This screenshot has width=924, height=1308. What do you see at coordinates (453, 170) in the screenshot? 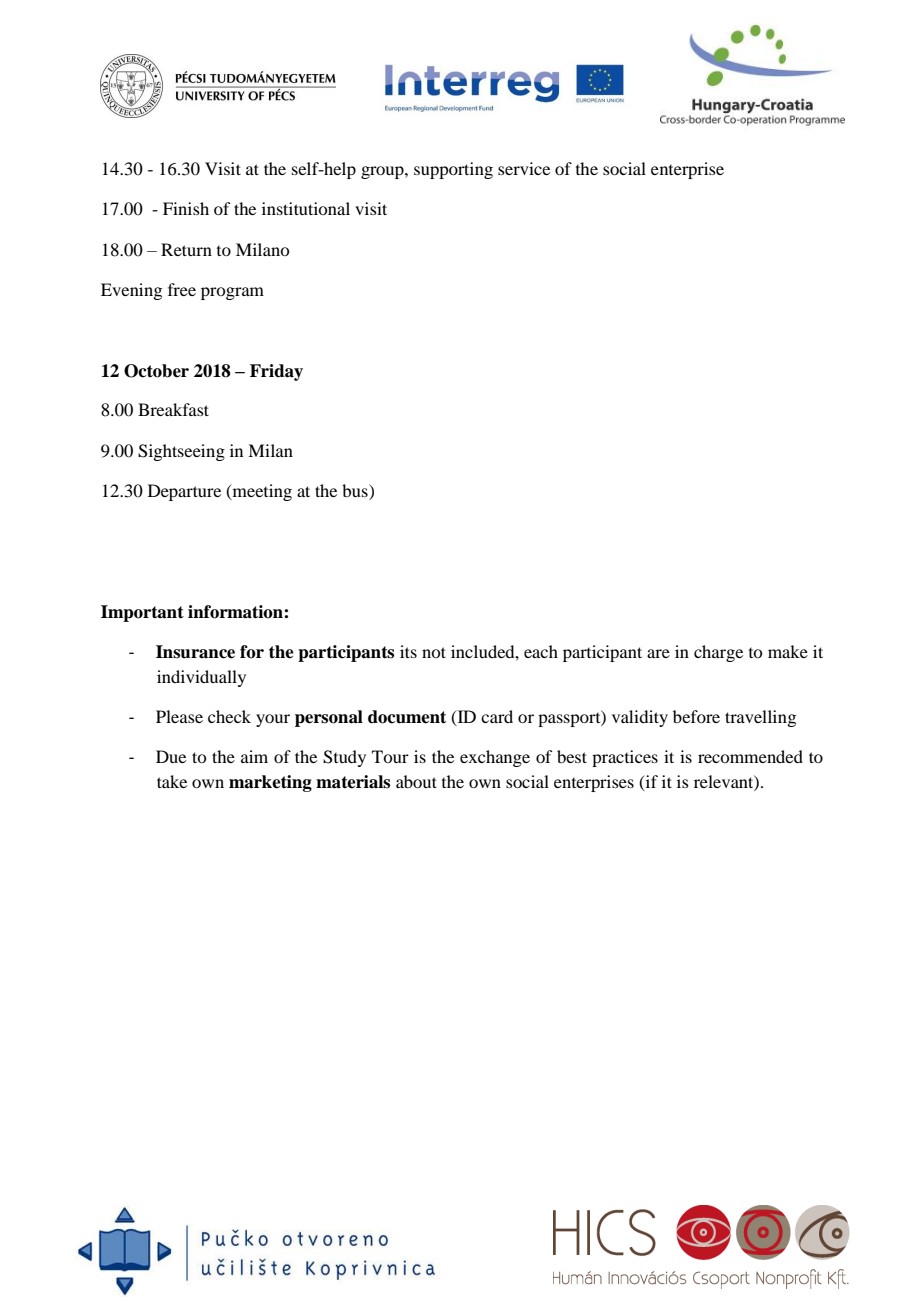
I see `supporting` at bounding box center [453, 170].
